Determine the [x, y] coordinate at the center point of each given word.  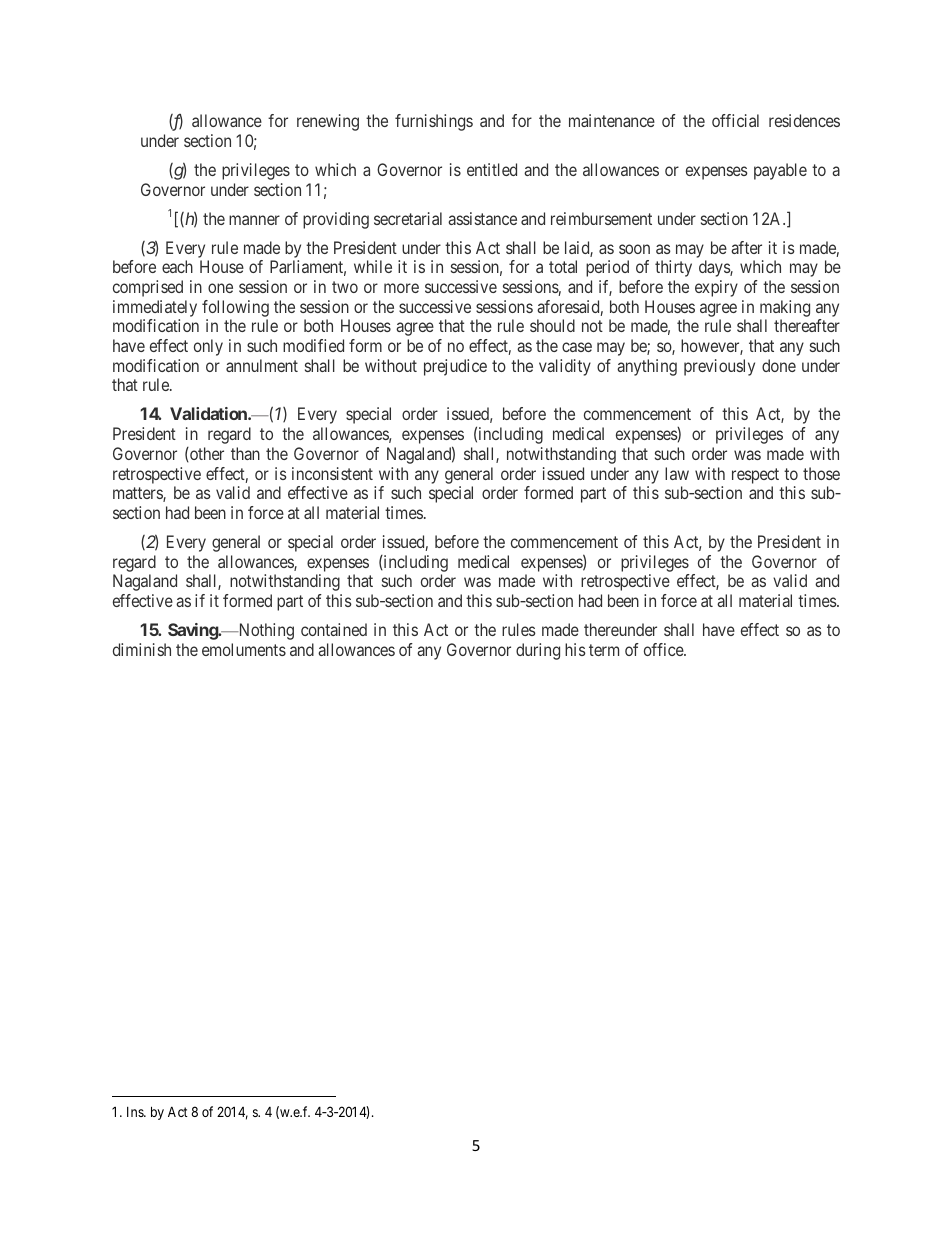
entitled [492, 169]
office [664, 649]
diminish [142, 649]
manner [254, 220]
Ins [136, 1112]
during [538, 651]
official [735, 120]
